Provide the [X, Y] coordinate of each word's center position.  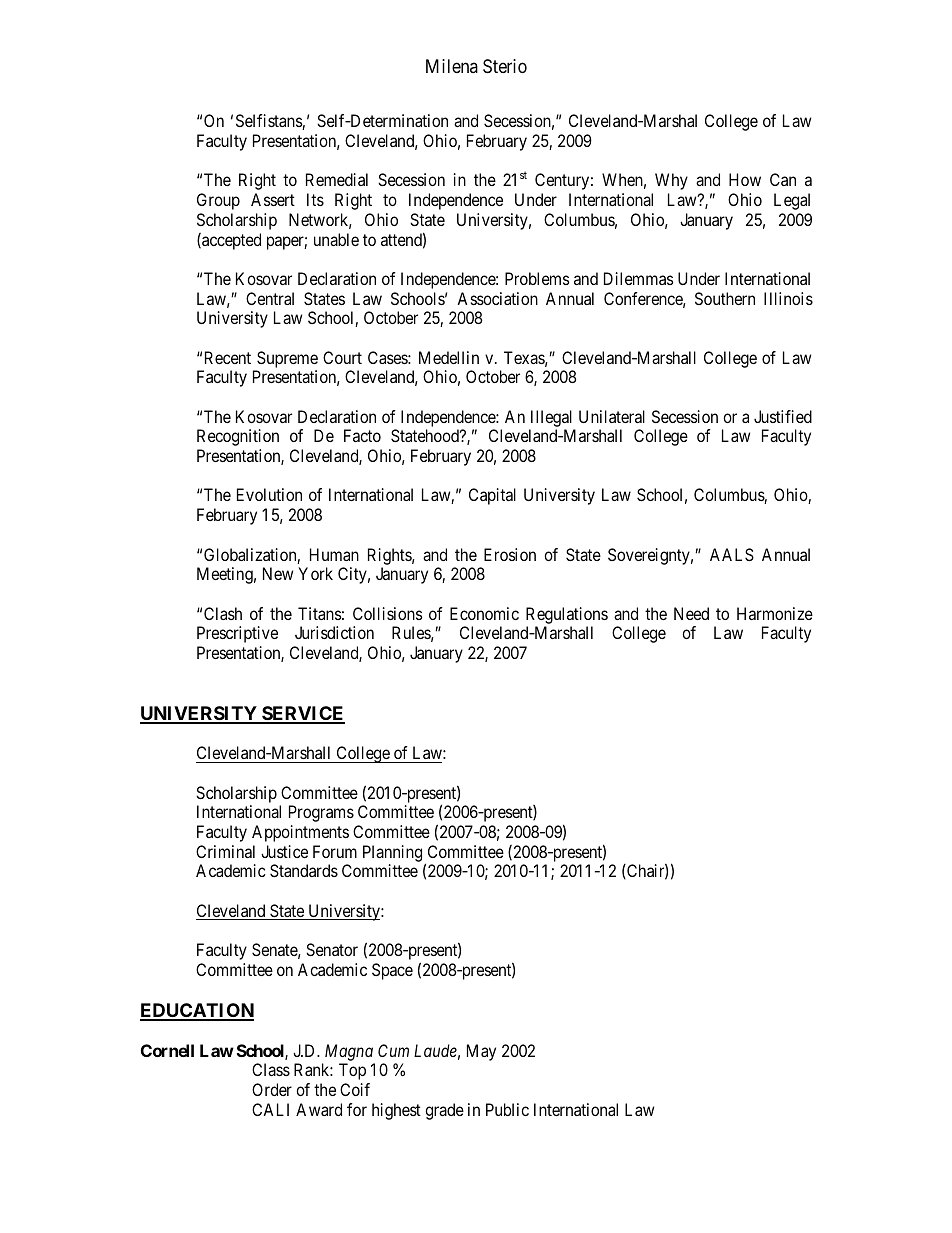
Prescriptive [237, 634]
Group [218, 201]
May [481, 1052]
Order [272, 1089]
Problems [537, 278]
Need [691, 613]
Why [671, 181]
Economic [484, 613]
